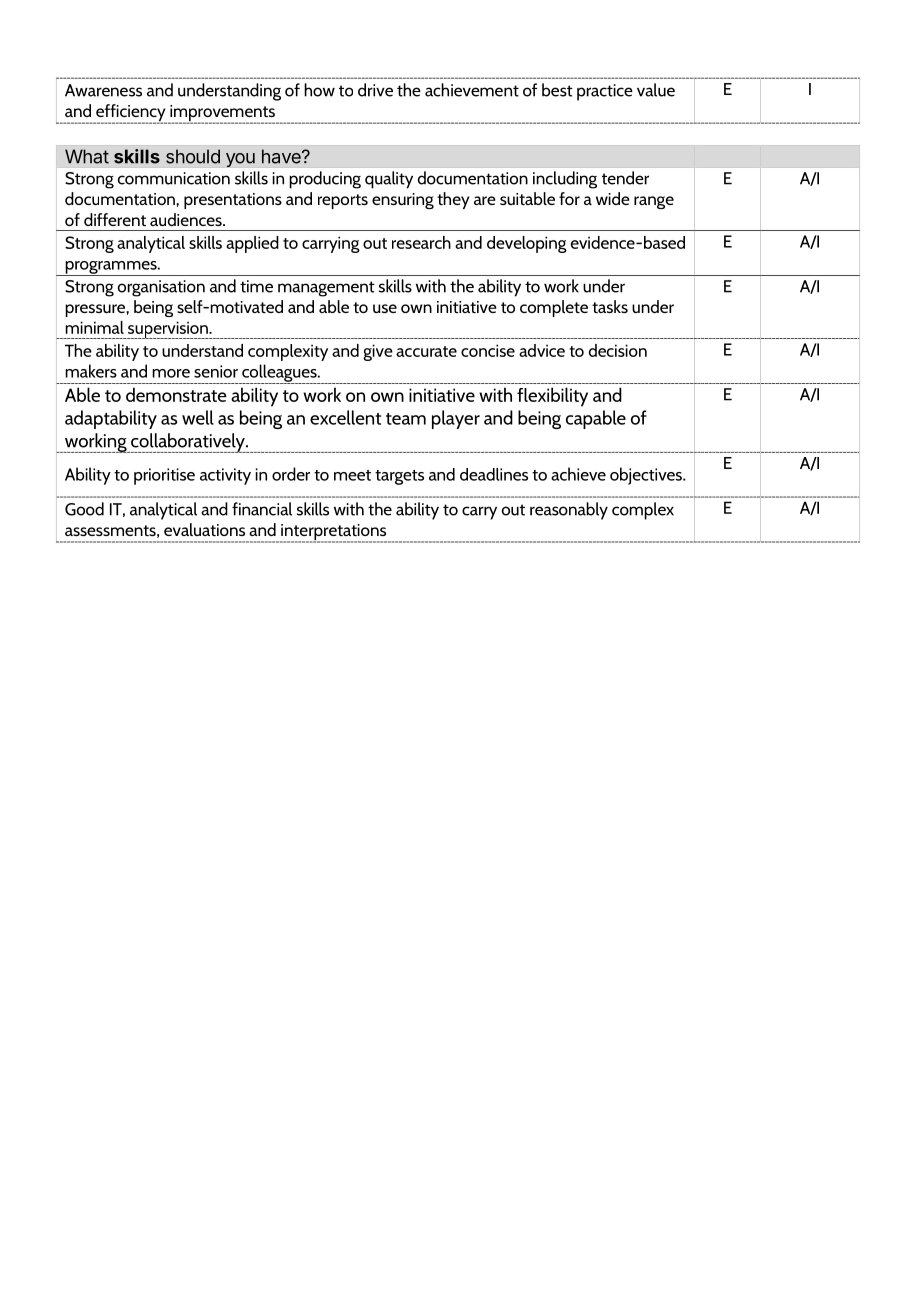 Image resolution: width=924 pixels, height=1309 pixels. What do you see at coordinates (171, 373) in the page?
I see `more` at bounding box center [171, 373].
